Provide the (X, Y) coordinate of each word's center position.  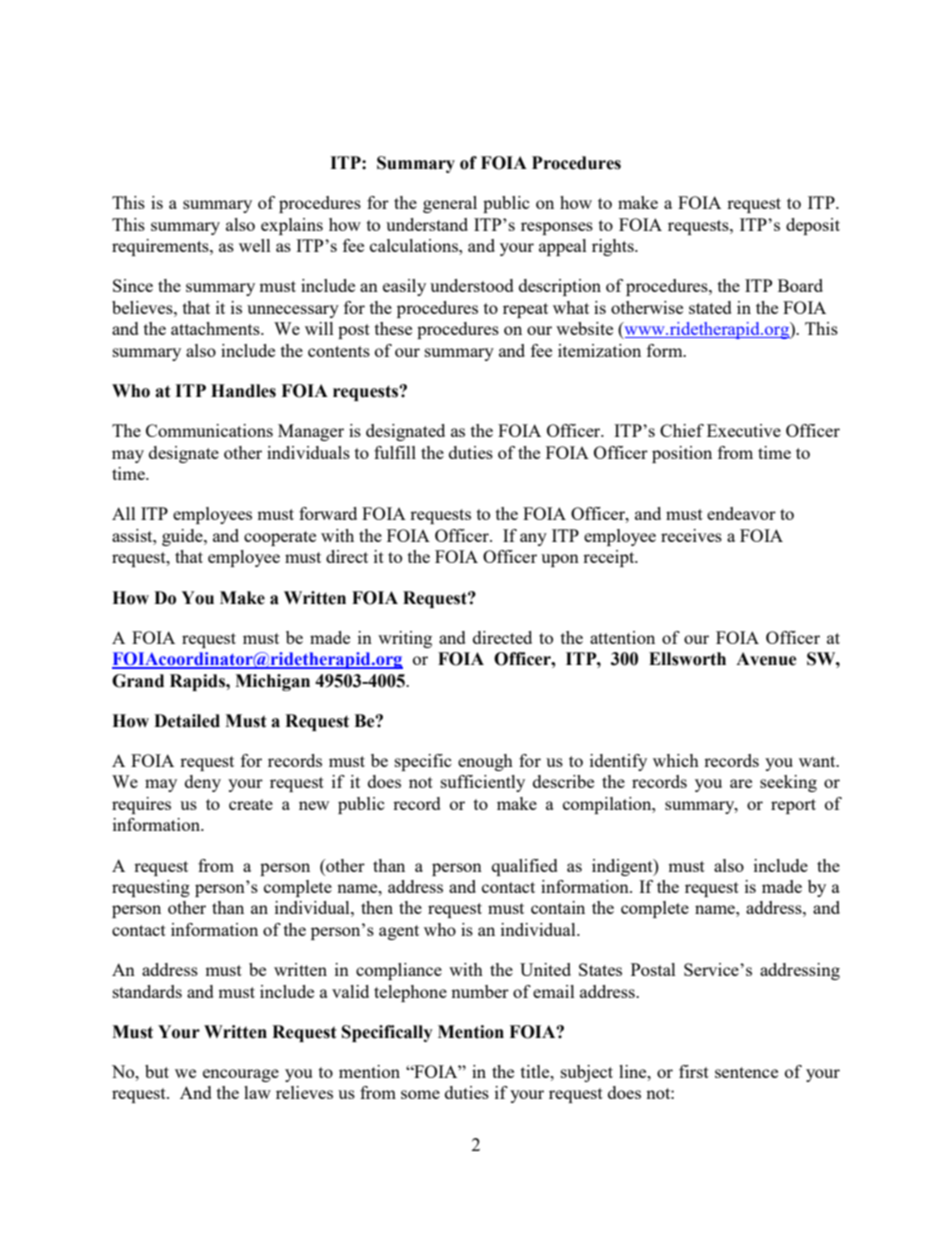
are (741, 783)
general (450, 204)
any (533, 539)
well (255, 245)
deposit (813, 226)
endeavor (741, 513)
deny (203, 783)
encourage (241, 1075)
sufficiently (483, 783)
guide (183, 537)
